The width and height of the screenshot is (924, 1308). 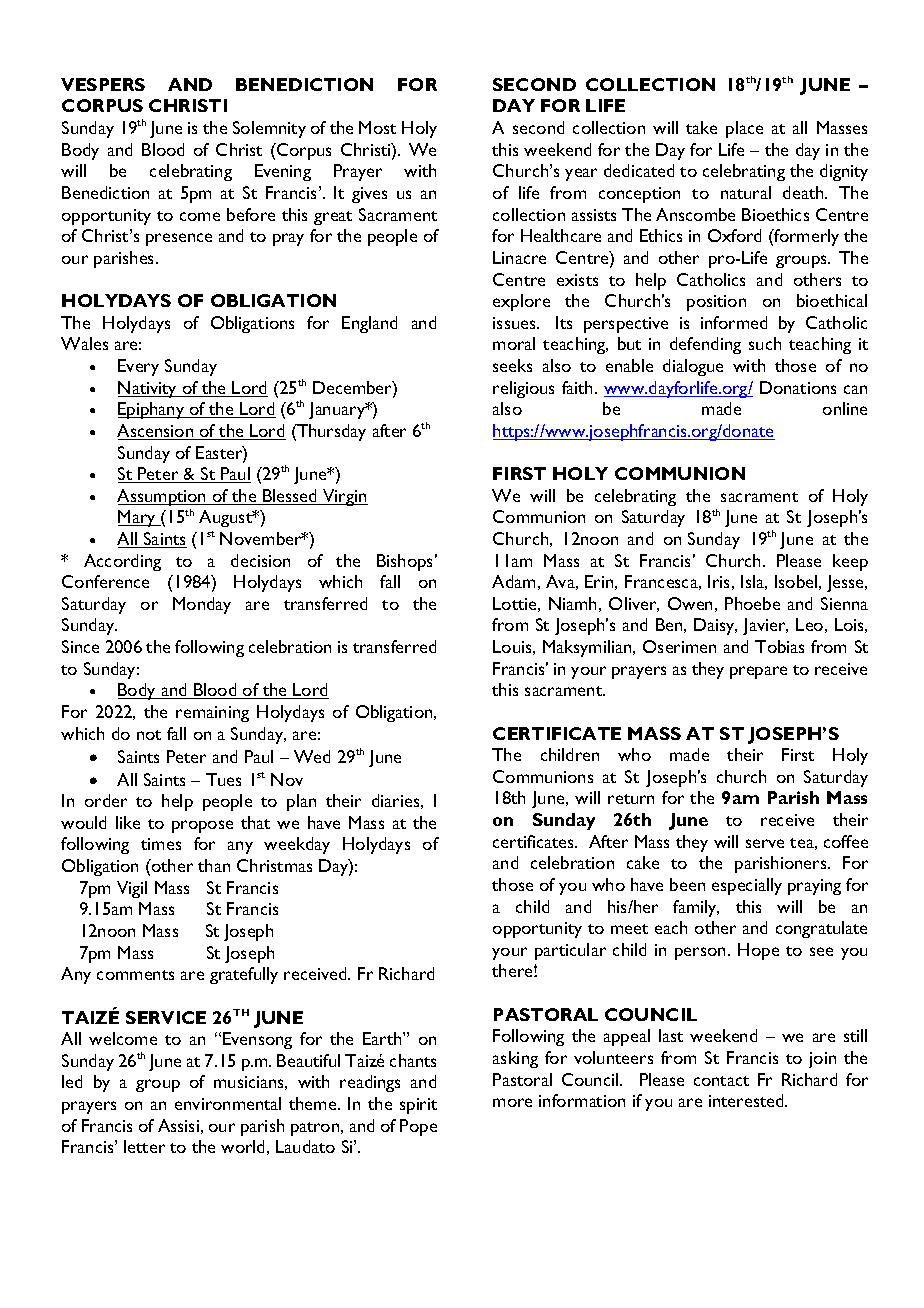 I want to click on serve, so click(x=765, y=843).
